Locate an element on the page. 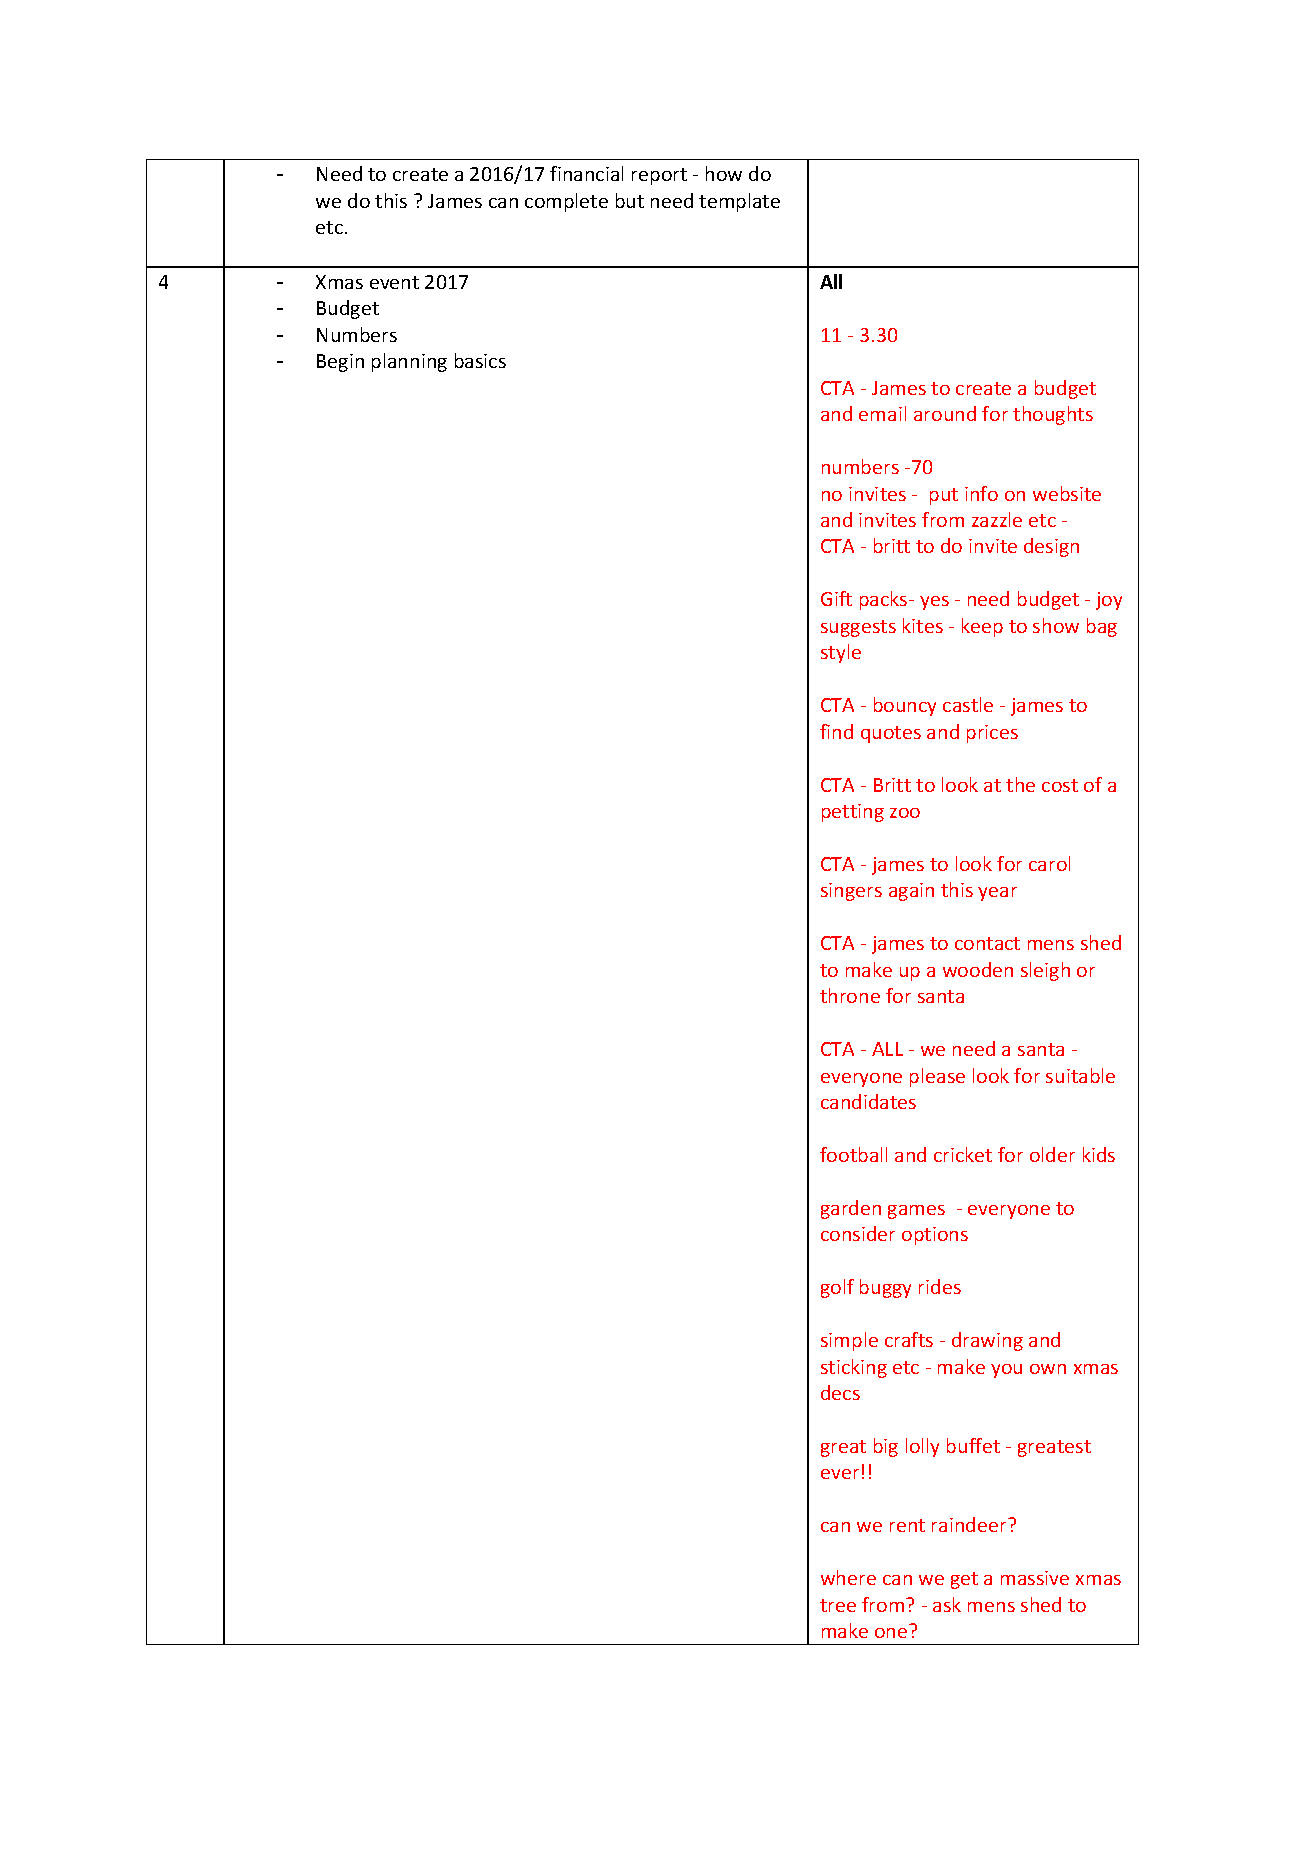  the is located at coordinates (1020, 784).
